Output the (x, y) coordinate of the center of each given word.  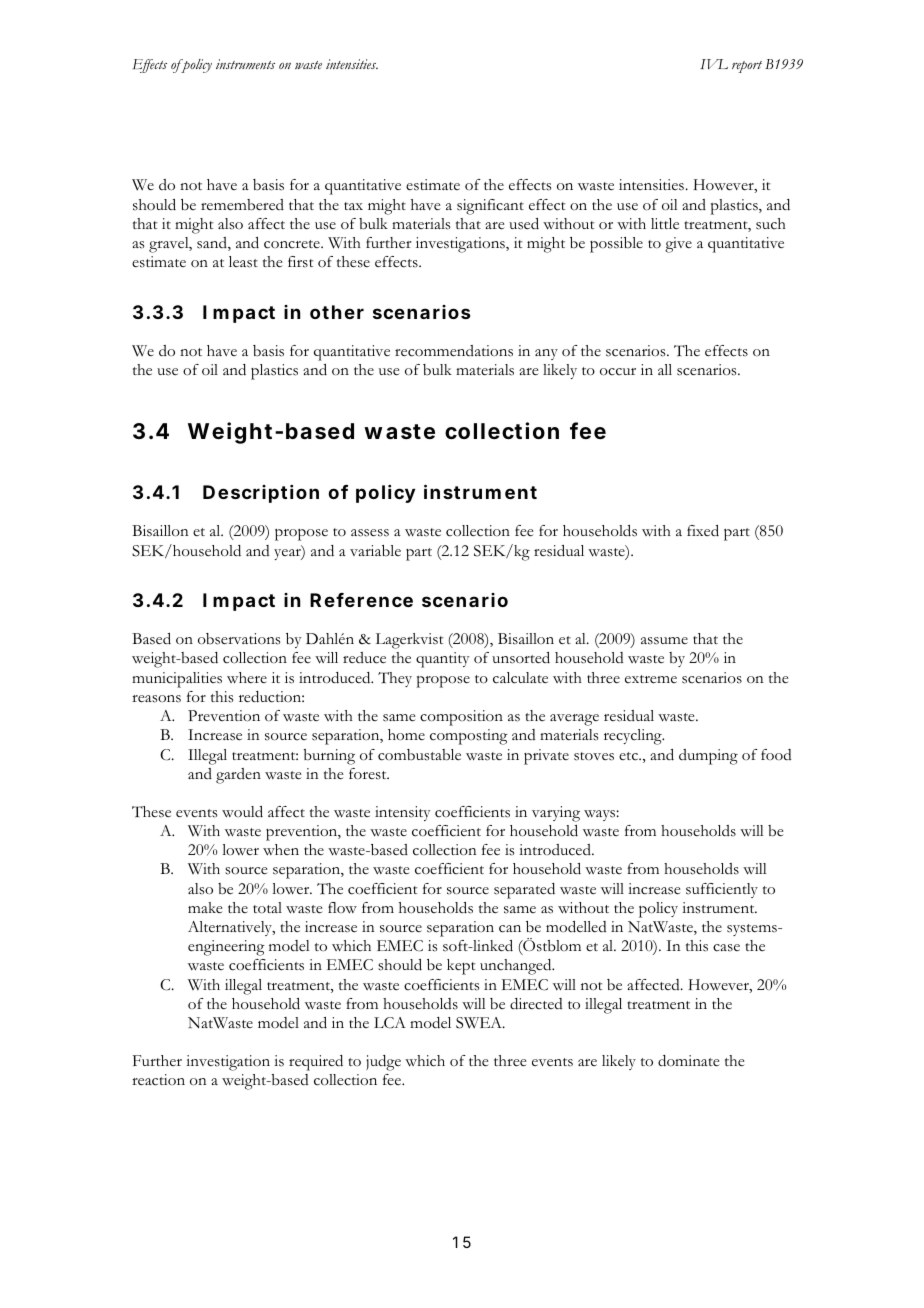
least (243, 262)
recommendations (454, 351)
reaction (158, 1080)
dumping (708, 757)
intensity (402, 813)
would (242, 812)
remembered (242, 205)
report (747, 67)
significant (490, 207)
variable (375, 550)
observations (239, 639)
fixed (703, 531)
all (665, 369)
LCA (390, 1023)
